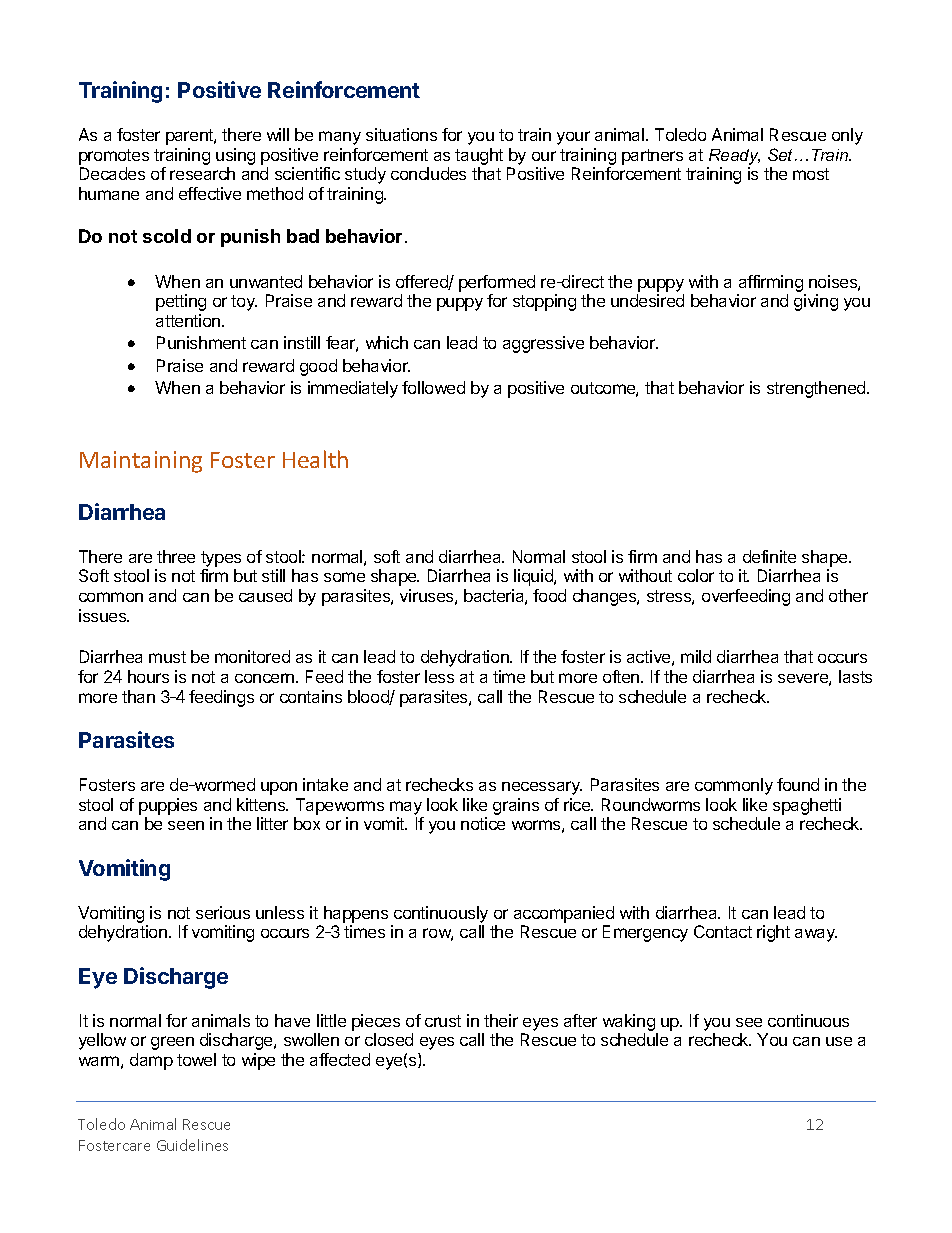 The height and width of the image is (1233, 952). Describe the element at coordinates (734, 157) in the image. I see `Ready` at that location.
